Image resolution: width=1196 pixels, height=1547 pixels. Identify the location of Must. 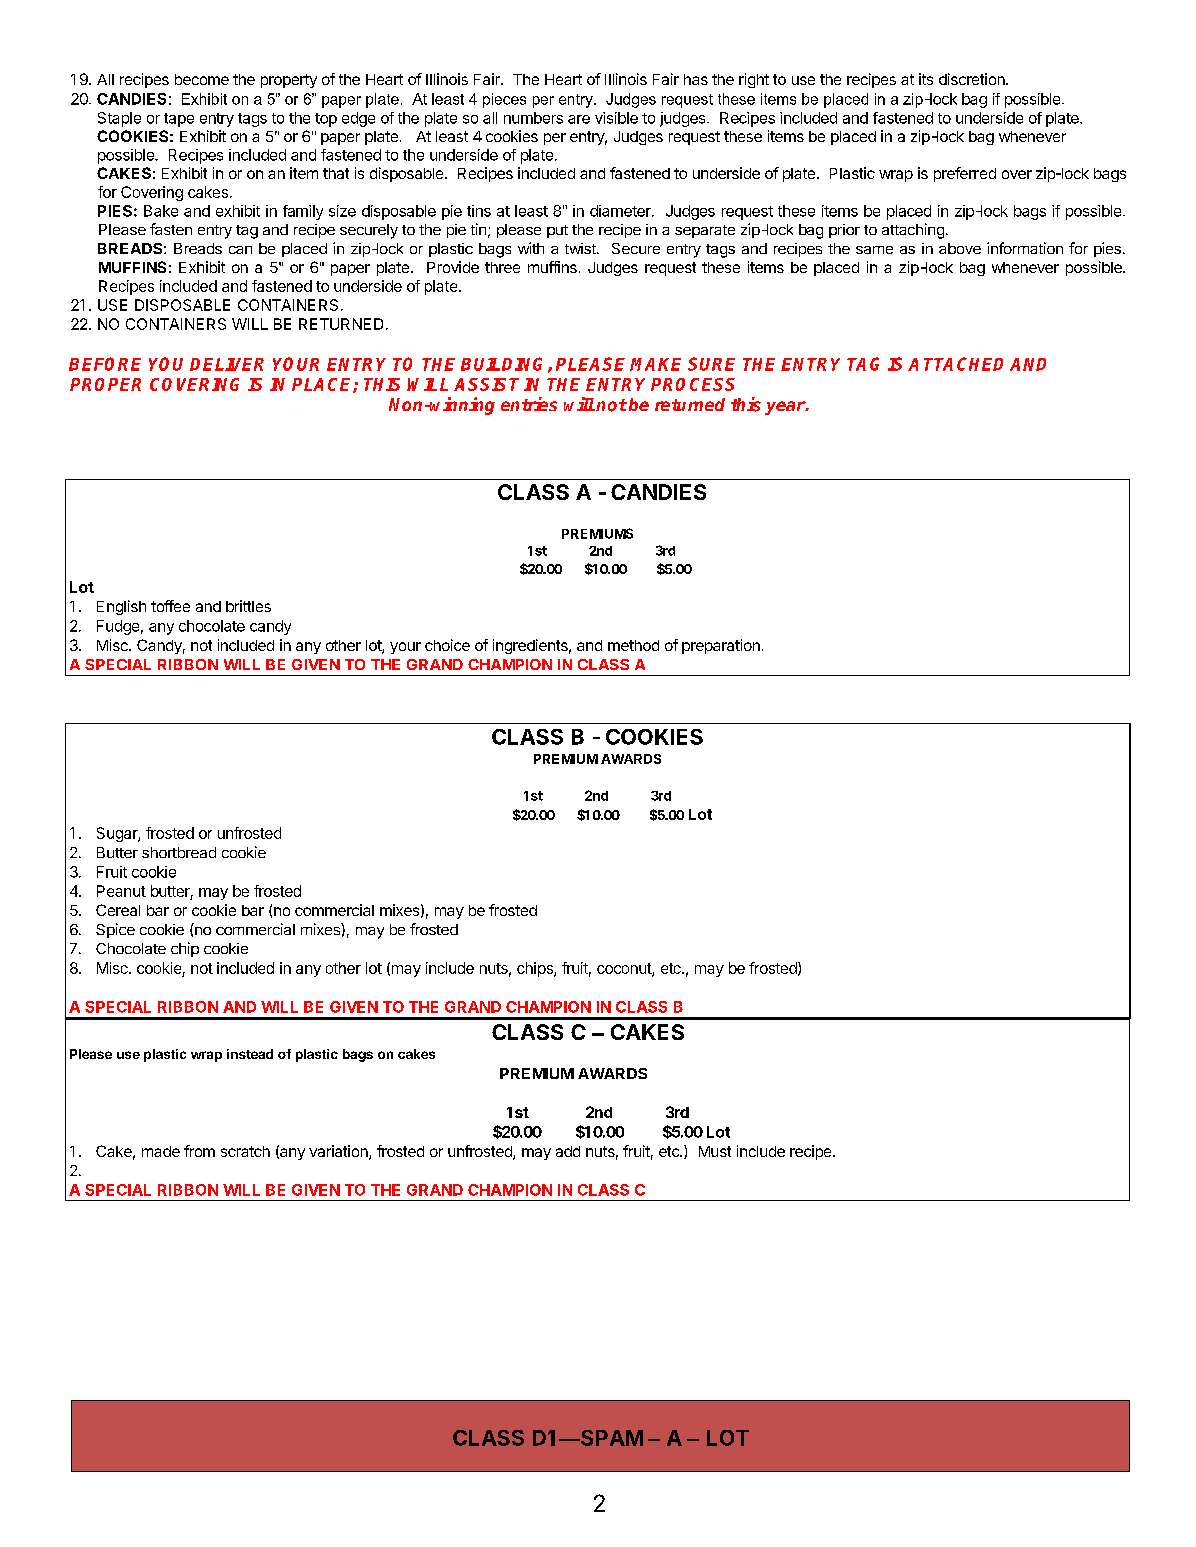
(715, 1151).
